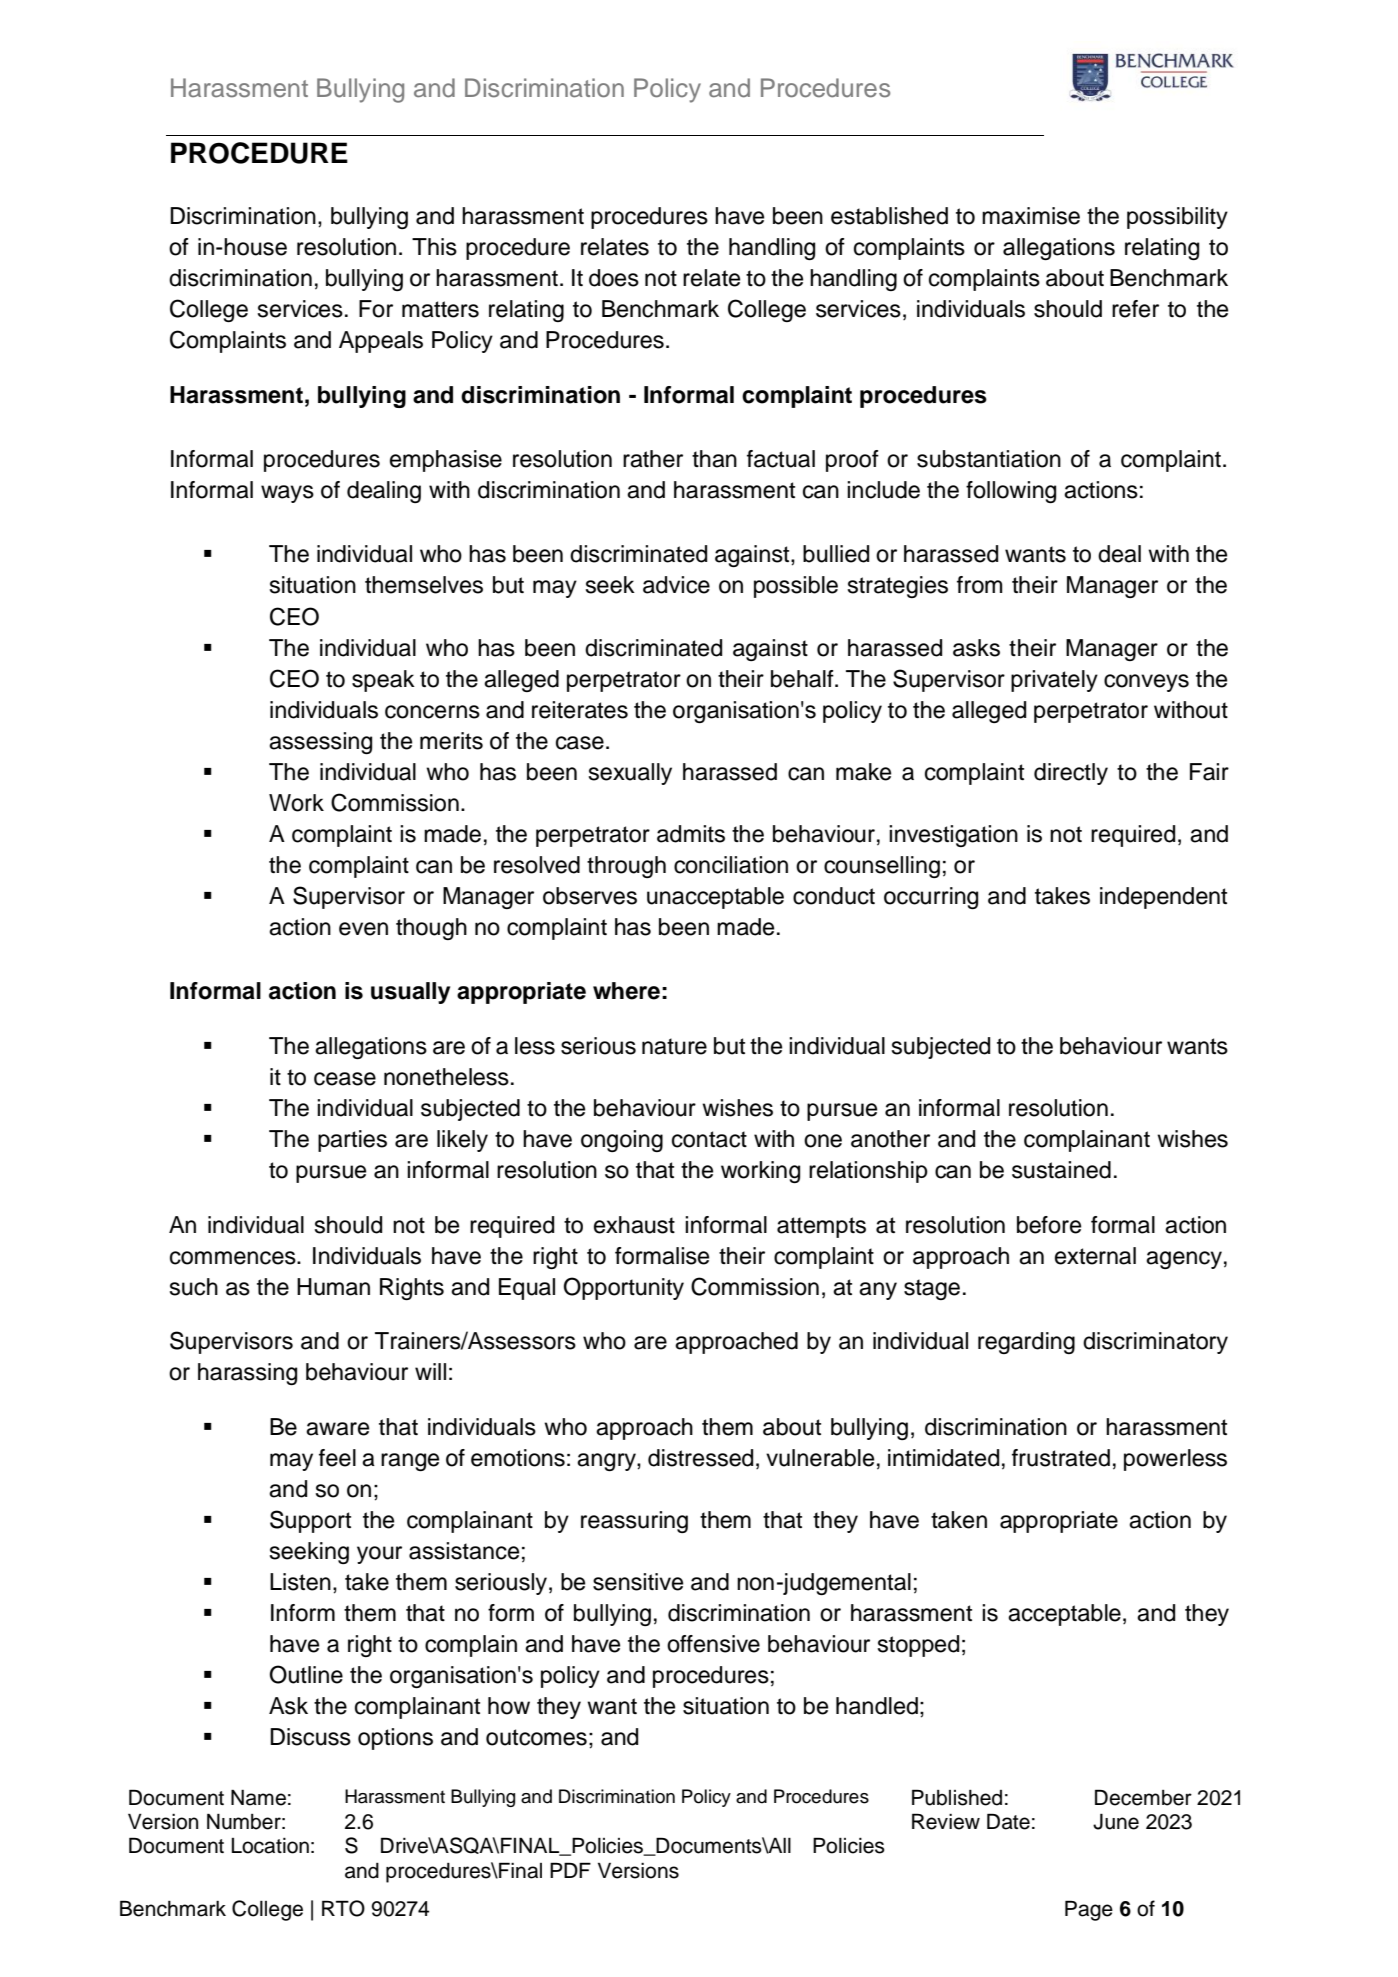 The height and width of the document is (1977, 1398). What do you see at coordinates (310, 1521) in the document?
I see `Support` at bounding box center [310, 1521].
